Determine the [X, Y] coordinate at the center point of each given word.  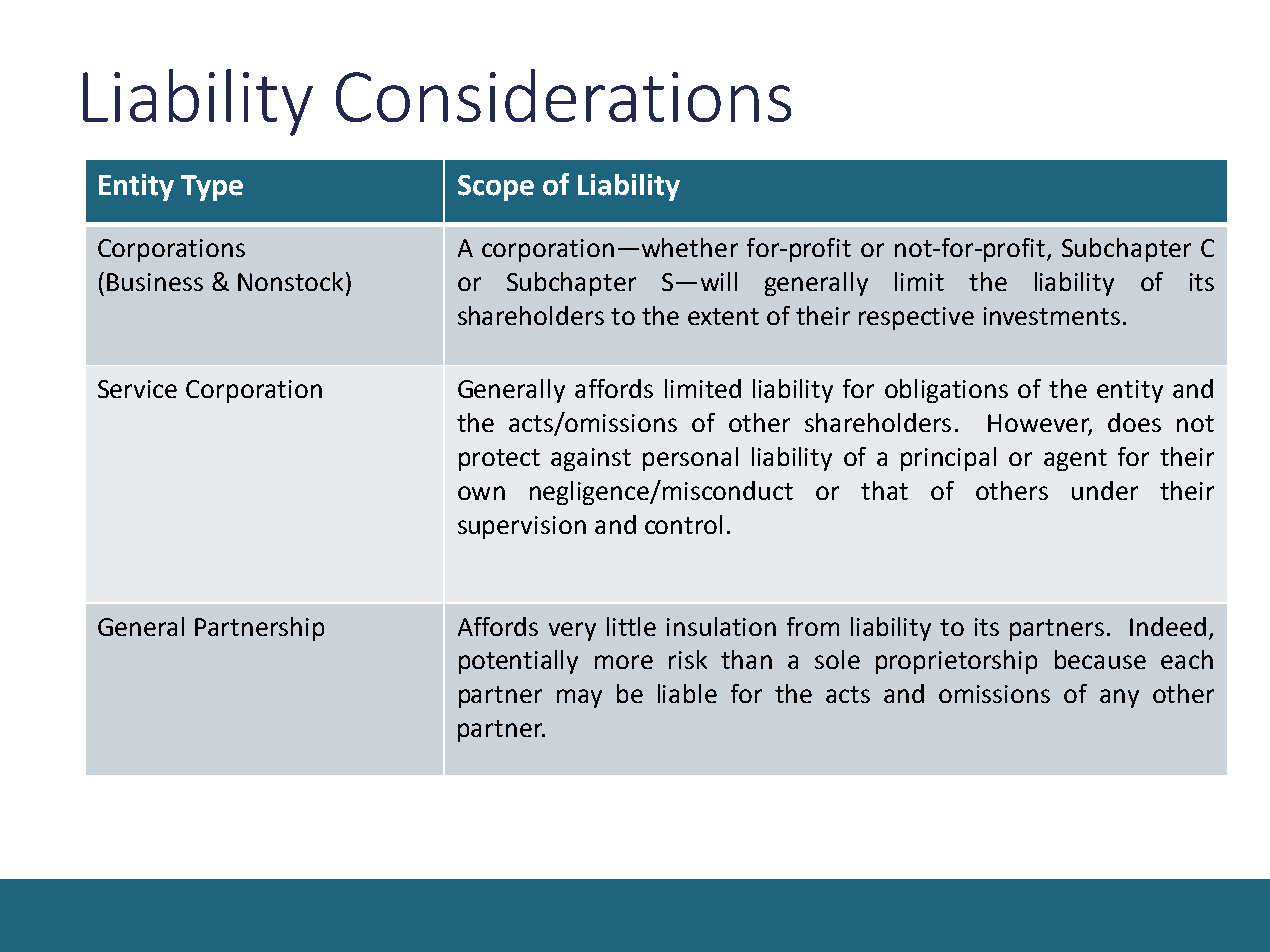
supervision [522, 527]
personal [690, 459]
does [1134, 422]
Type [212, 188]
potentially [518, 662]
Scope [496, 188]
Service [137, 389]
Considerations [563, 95]
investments [1052, 316]
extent [723, 316]
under [1105, 490]
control [683, 524]
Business [155, 282]
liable [687, 693]
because [1100, 659]
